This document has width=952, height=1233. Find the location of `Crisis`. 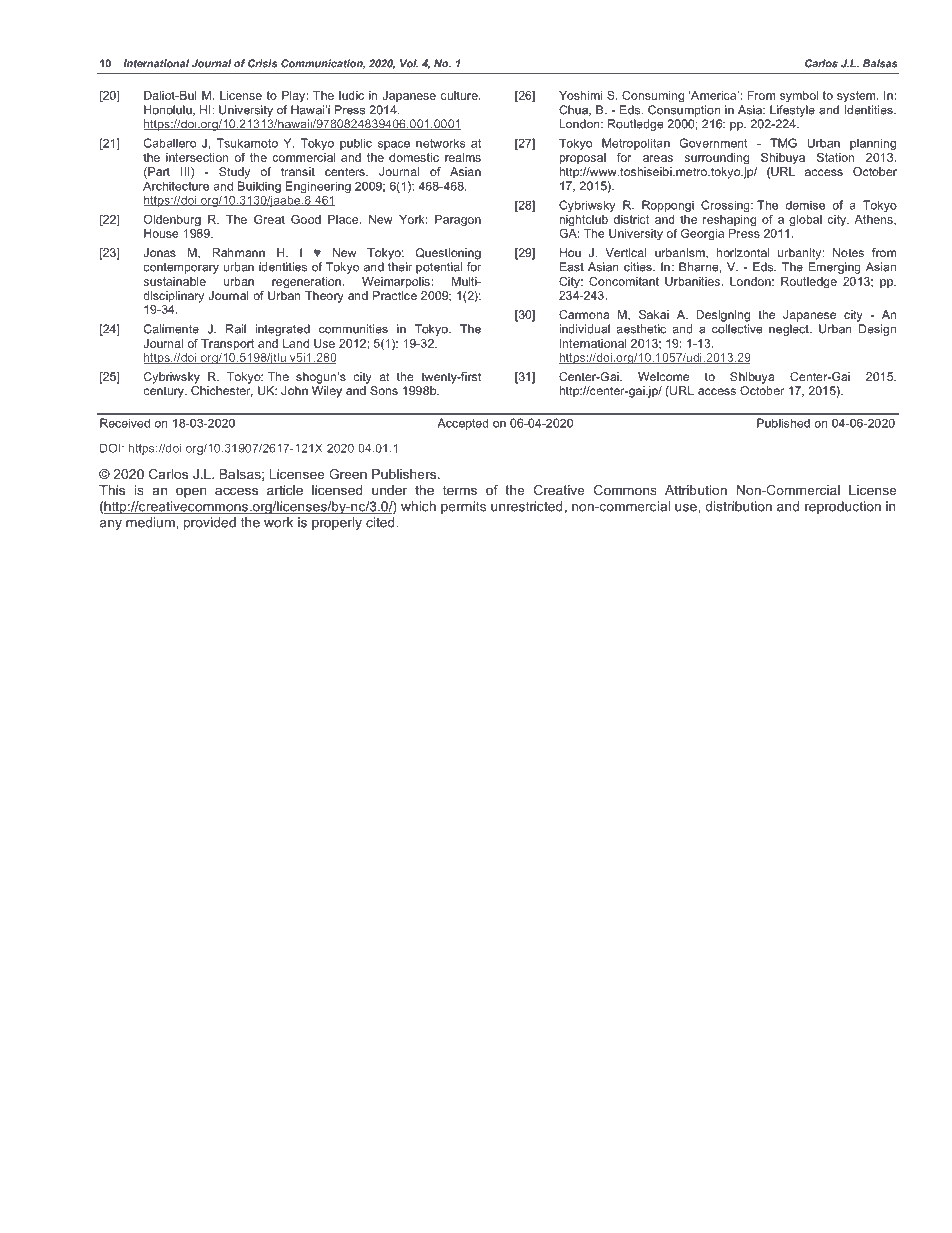

Crisis is located at coordinates (263, 63).
